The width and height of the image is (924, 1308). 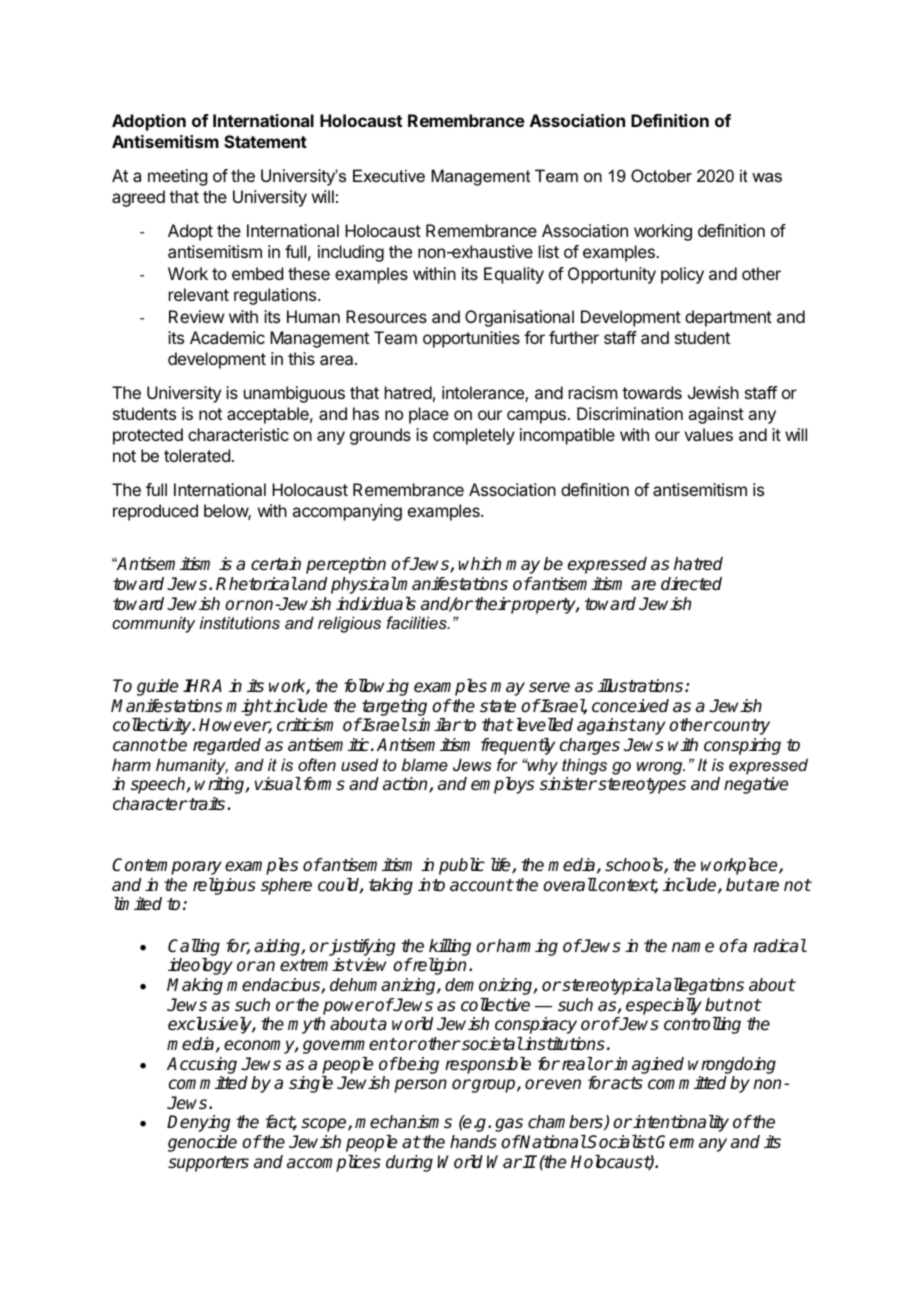 I want to click on Rhetorical, so click(x=256, y=584).
